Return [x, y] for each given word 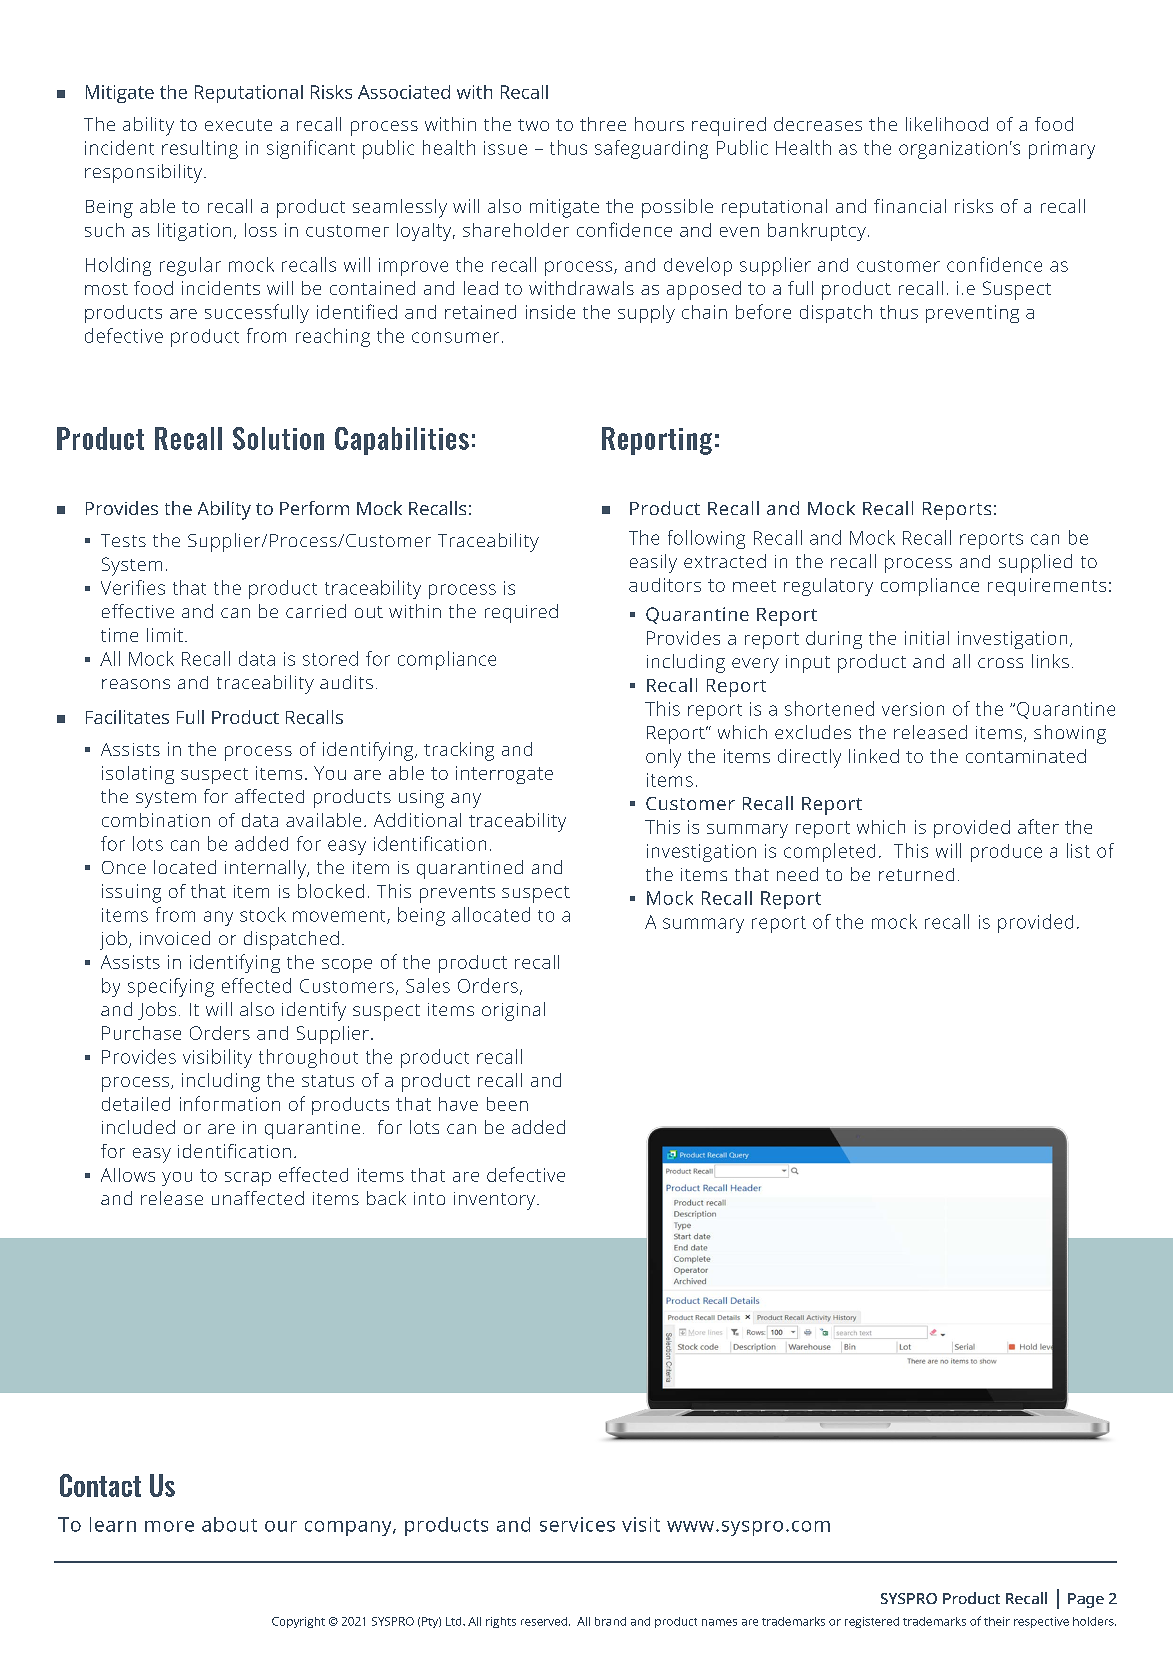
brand [610, 1621]
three [603, 124]
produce [1006, 853]
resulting [200, 149]
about [229, 1524]
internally [266, 869]
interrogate [504, 775]
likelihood [947, 124]
